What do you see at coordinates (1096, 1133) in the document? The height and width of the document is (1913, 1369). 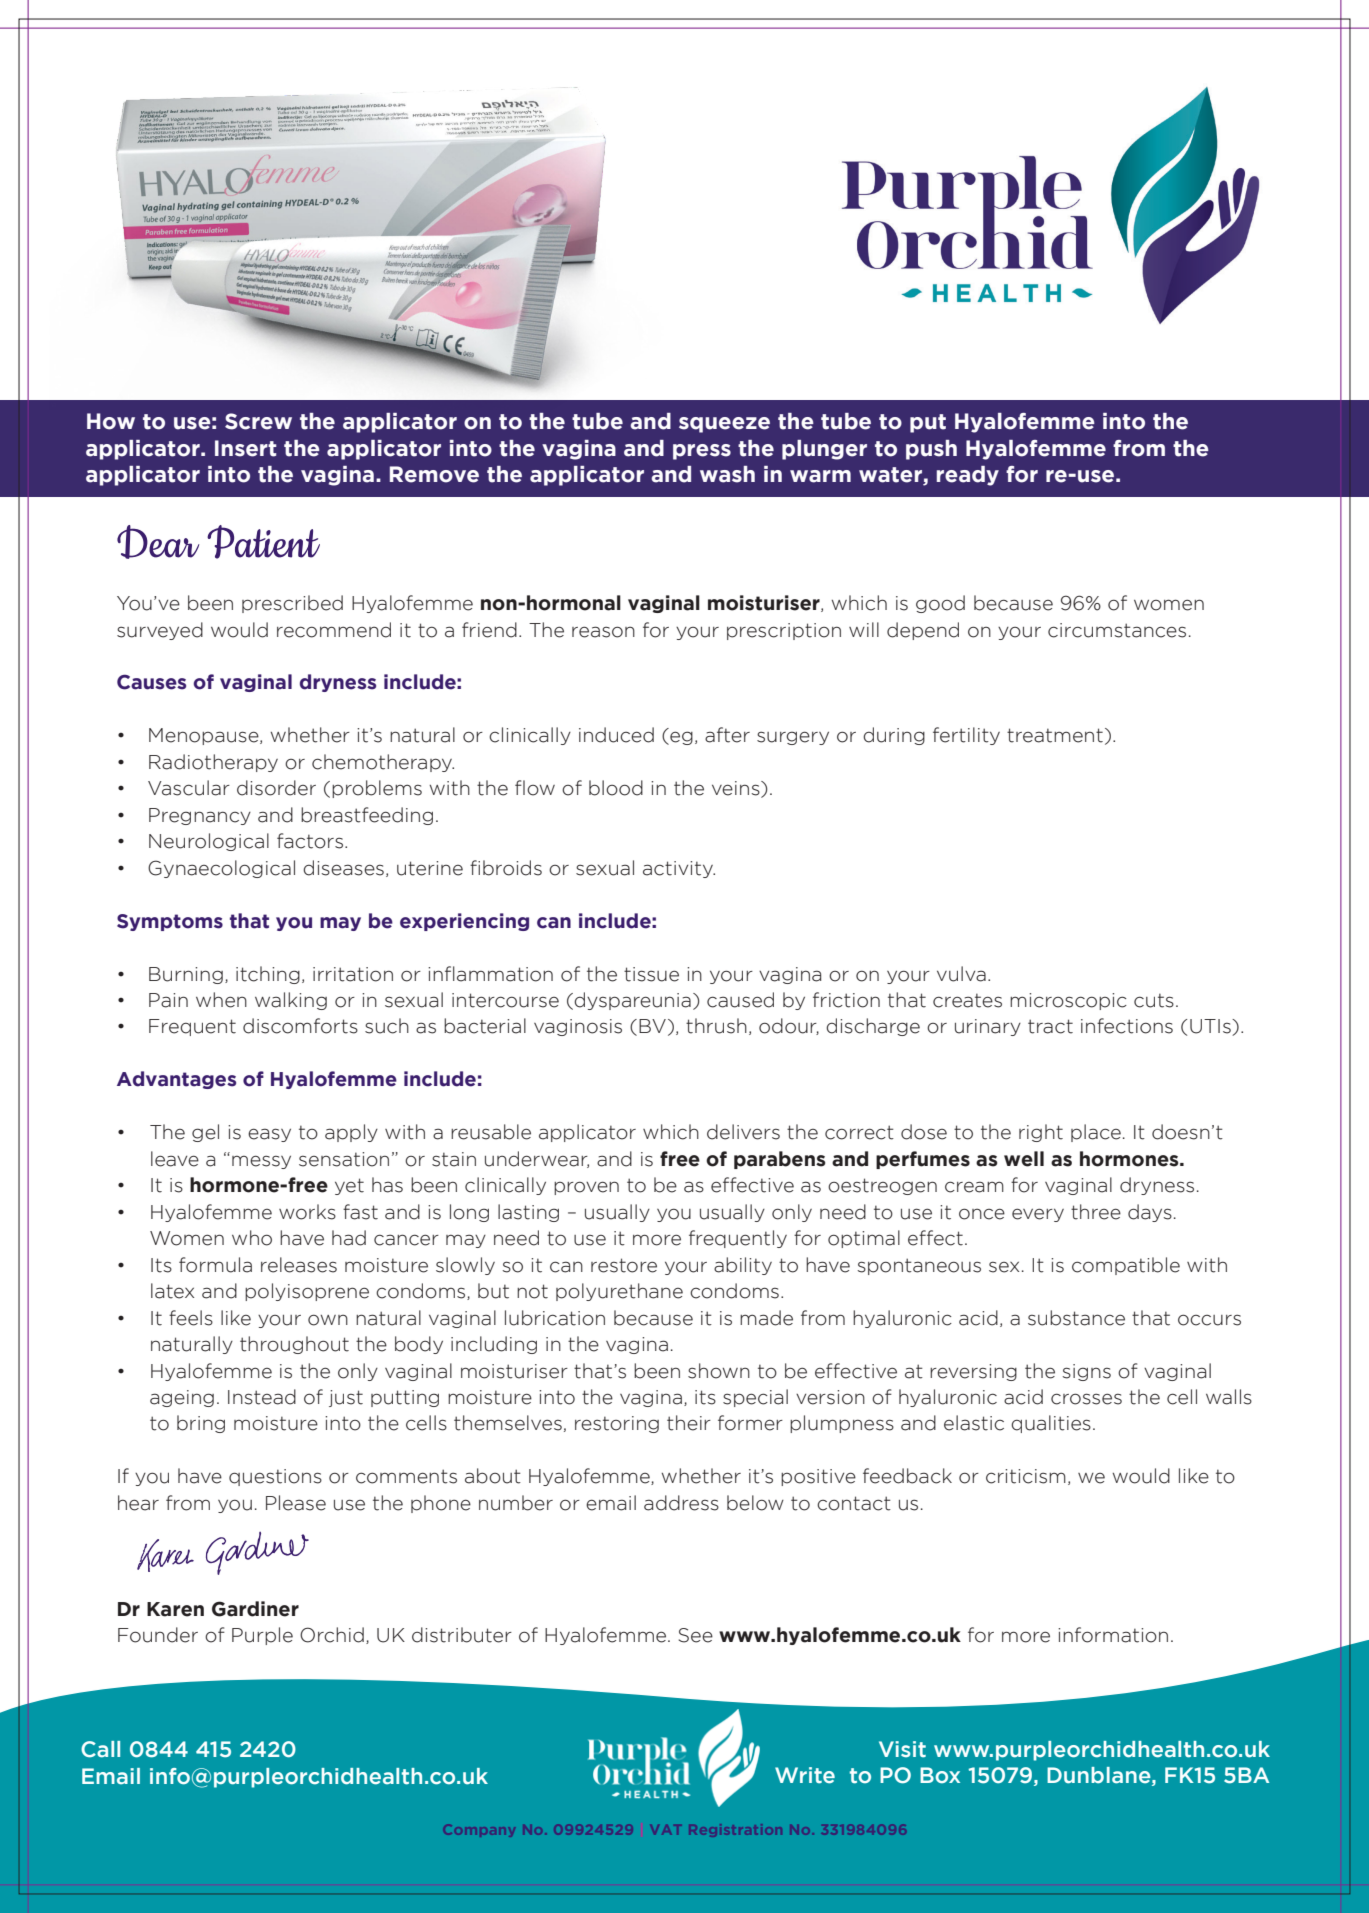 I see `place` at bounding box center [1096, 1133].
